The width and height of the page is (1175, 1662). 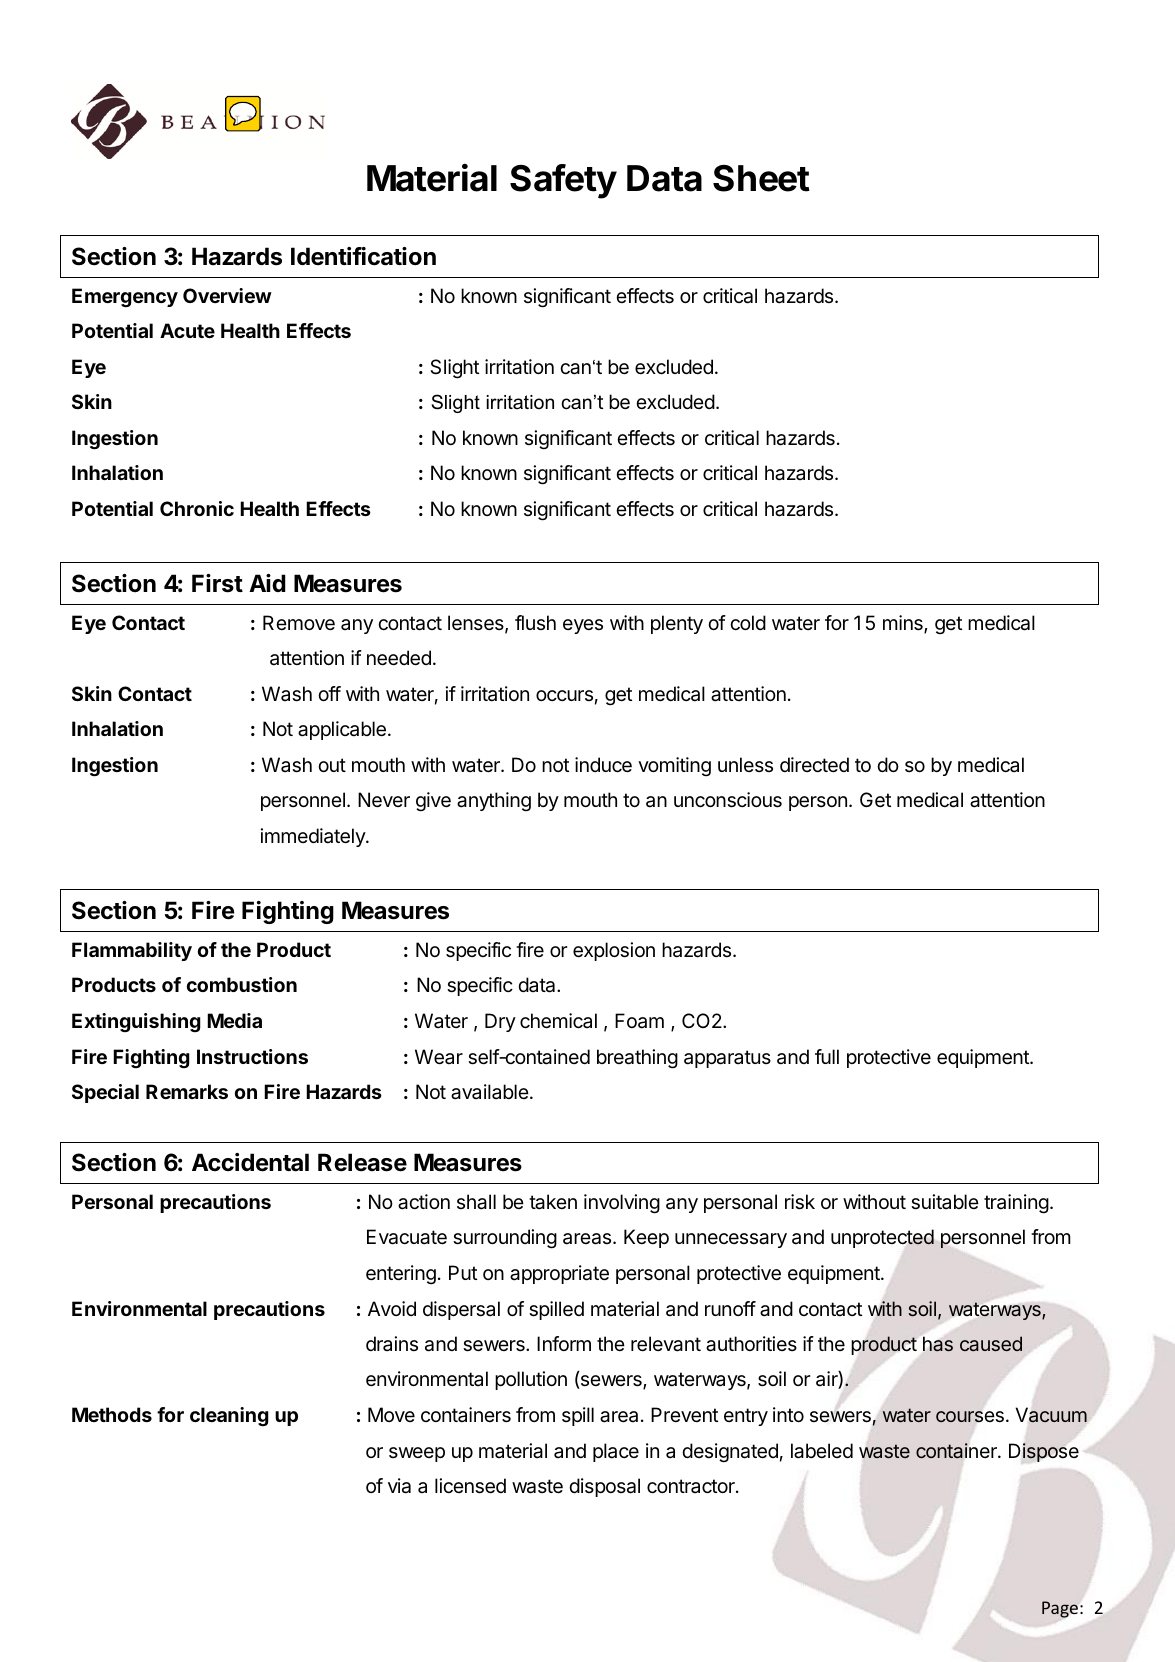 I want to click on Flammability, so click(x=132, y=951).
